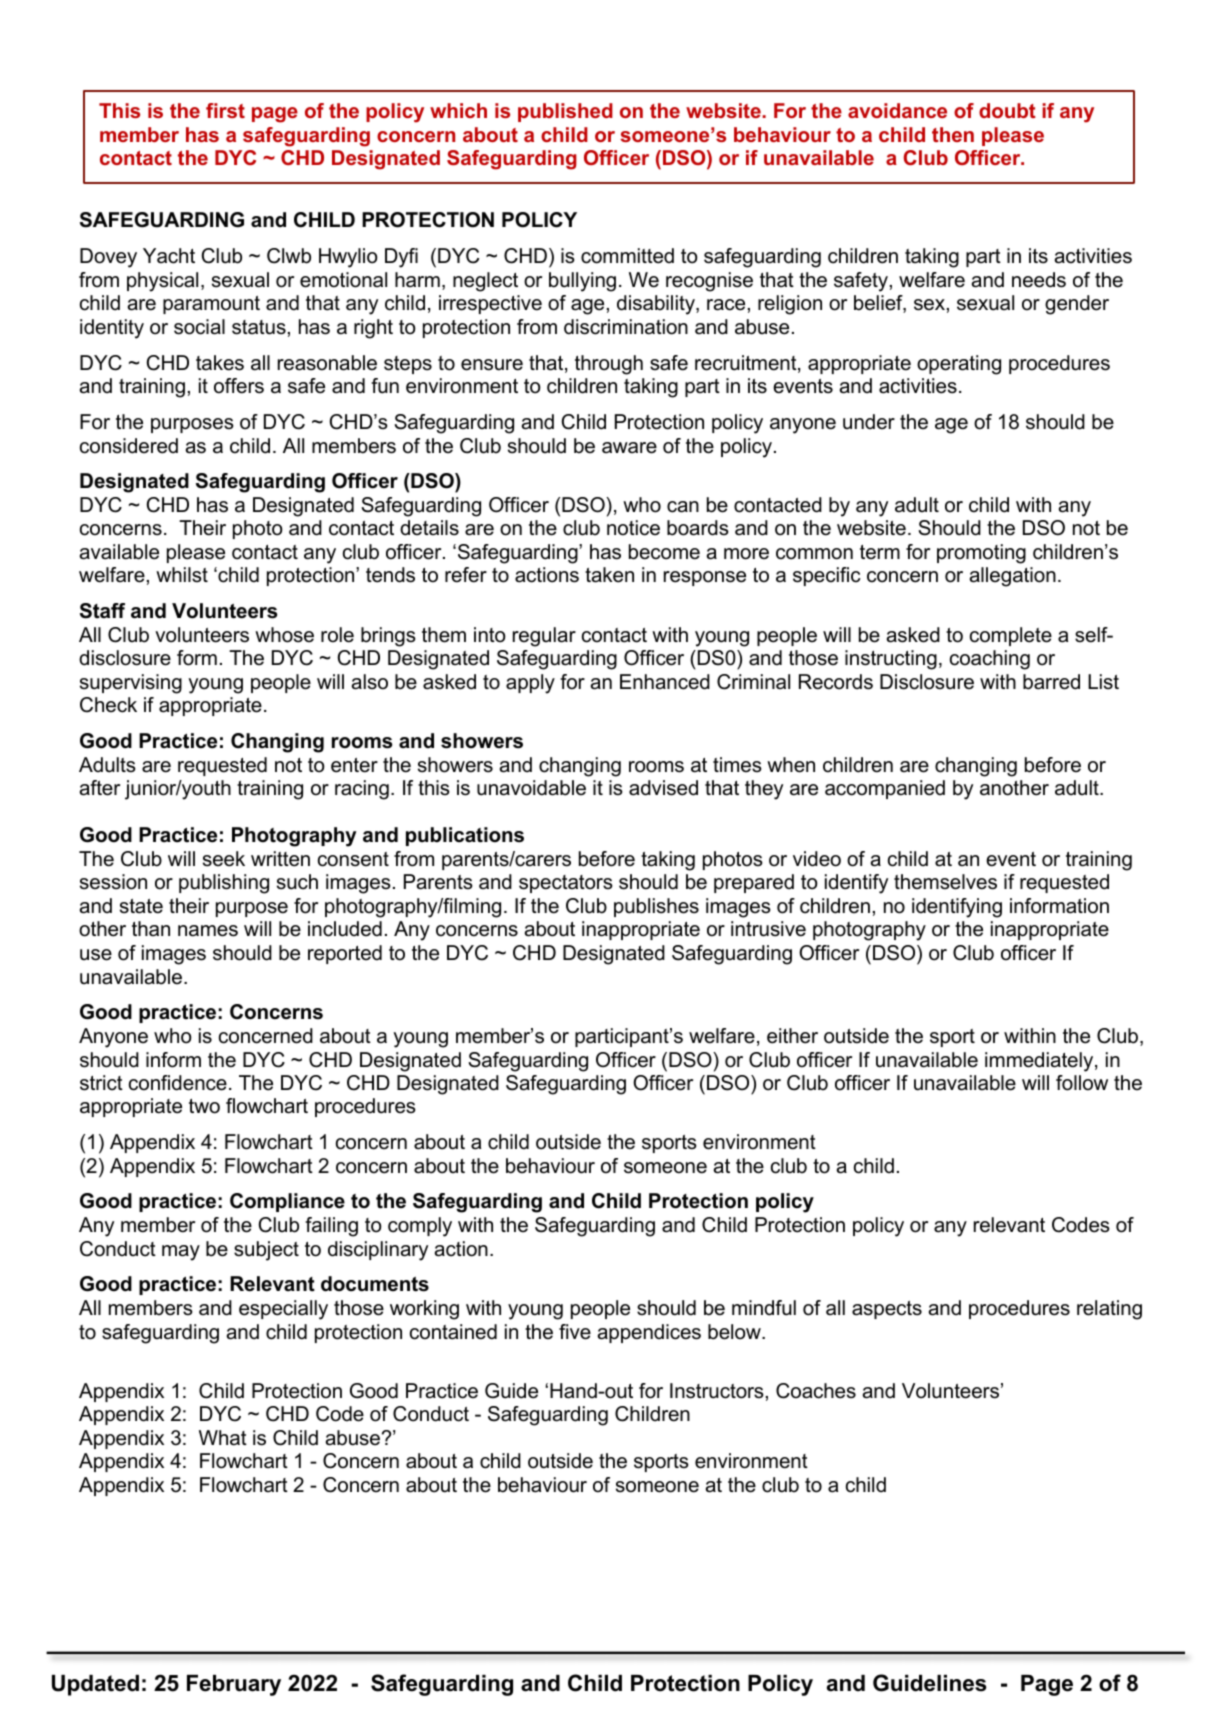 Image resolution: width=1218 pixels, height=1723 pixels. I want to click on spectators, so click(566, 884).
